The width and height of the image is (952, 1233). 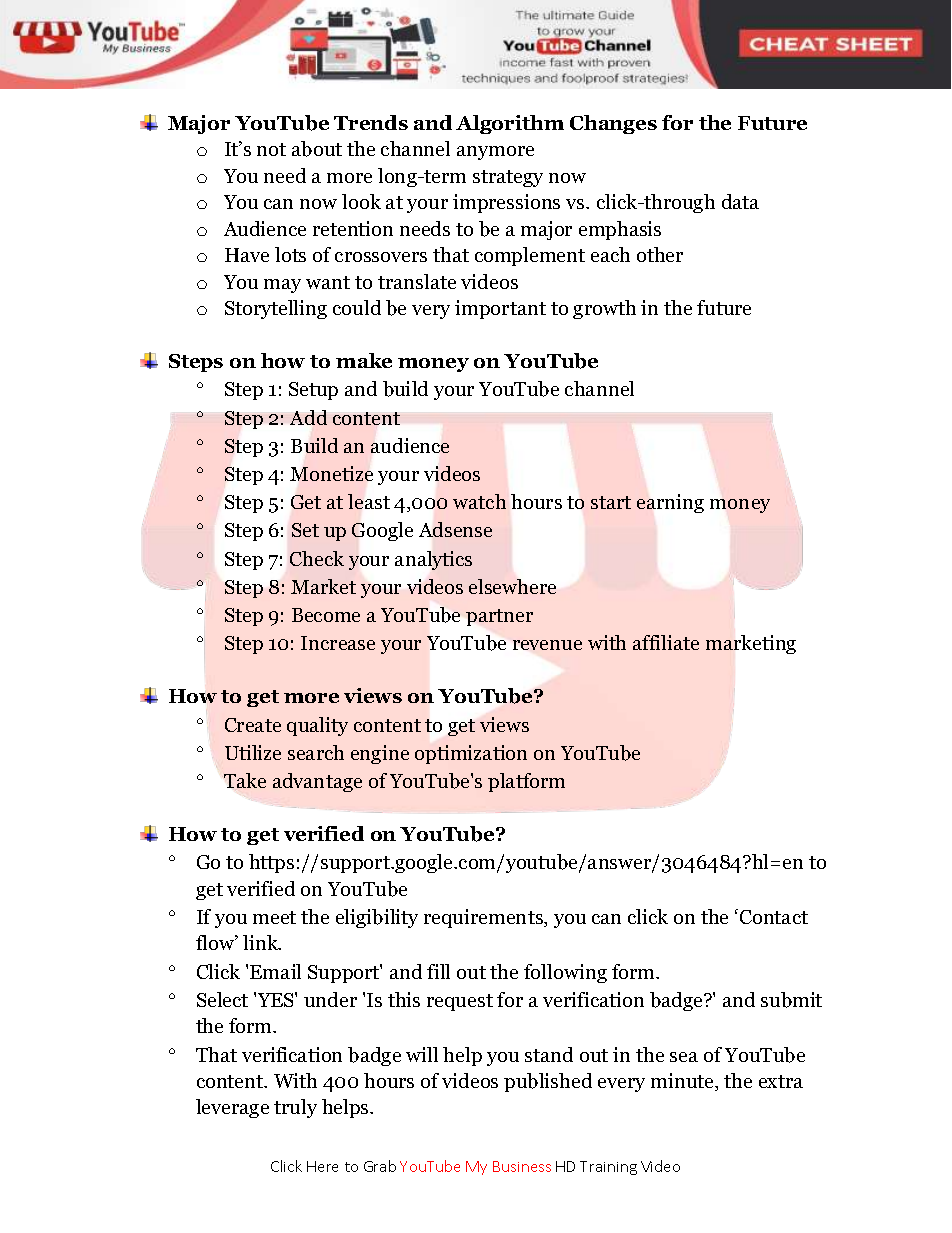 What do you see at coordinates (508, 178) in the image?
I see `strategy` at bounding box center [508, 178].
